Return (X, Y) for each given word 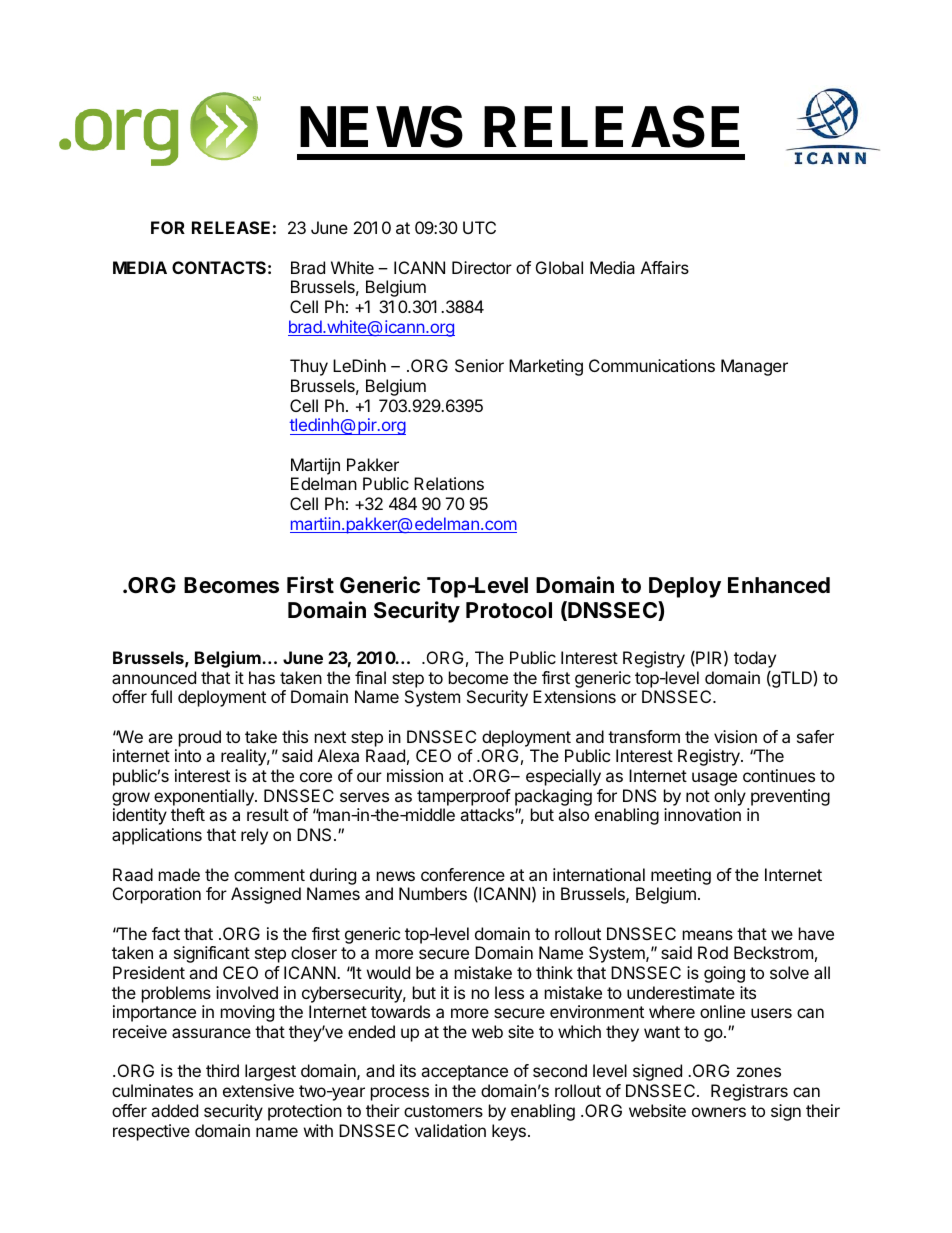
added (174, 1110)
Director (482, 267)
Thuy (309, 367)
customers (443, 1111)
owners (719, 1112)
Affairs (665, 267)
